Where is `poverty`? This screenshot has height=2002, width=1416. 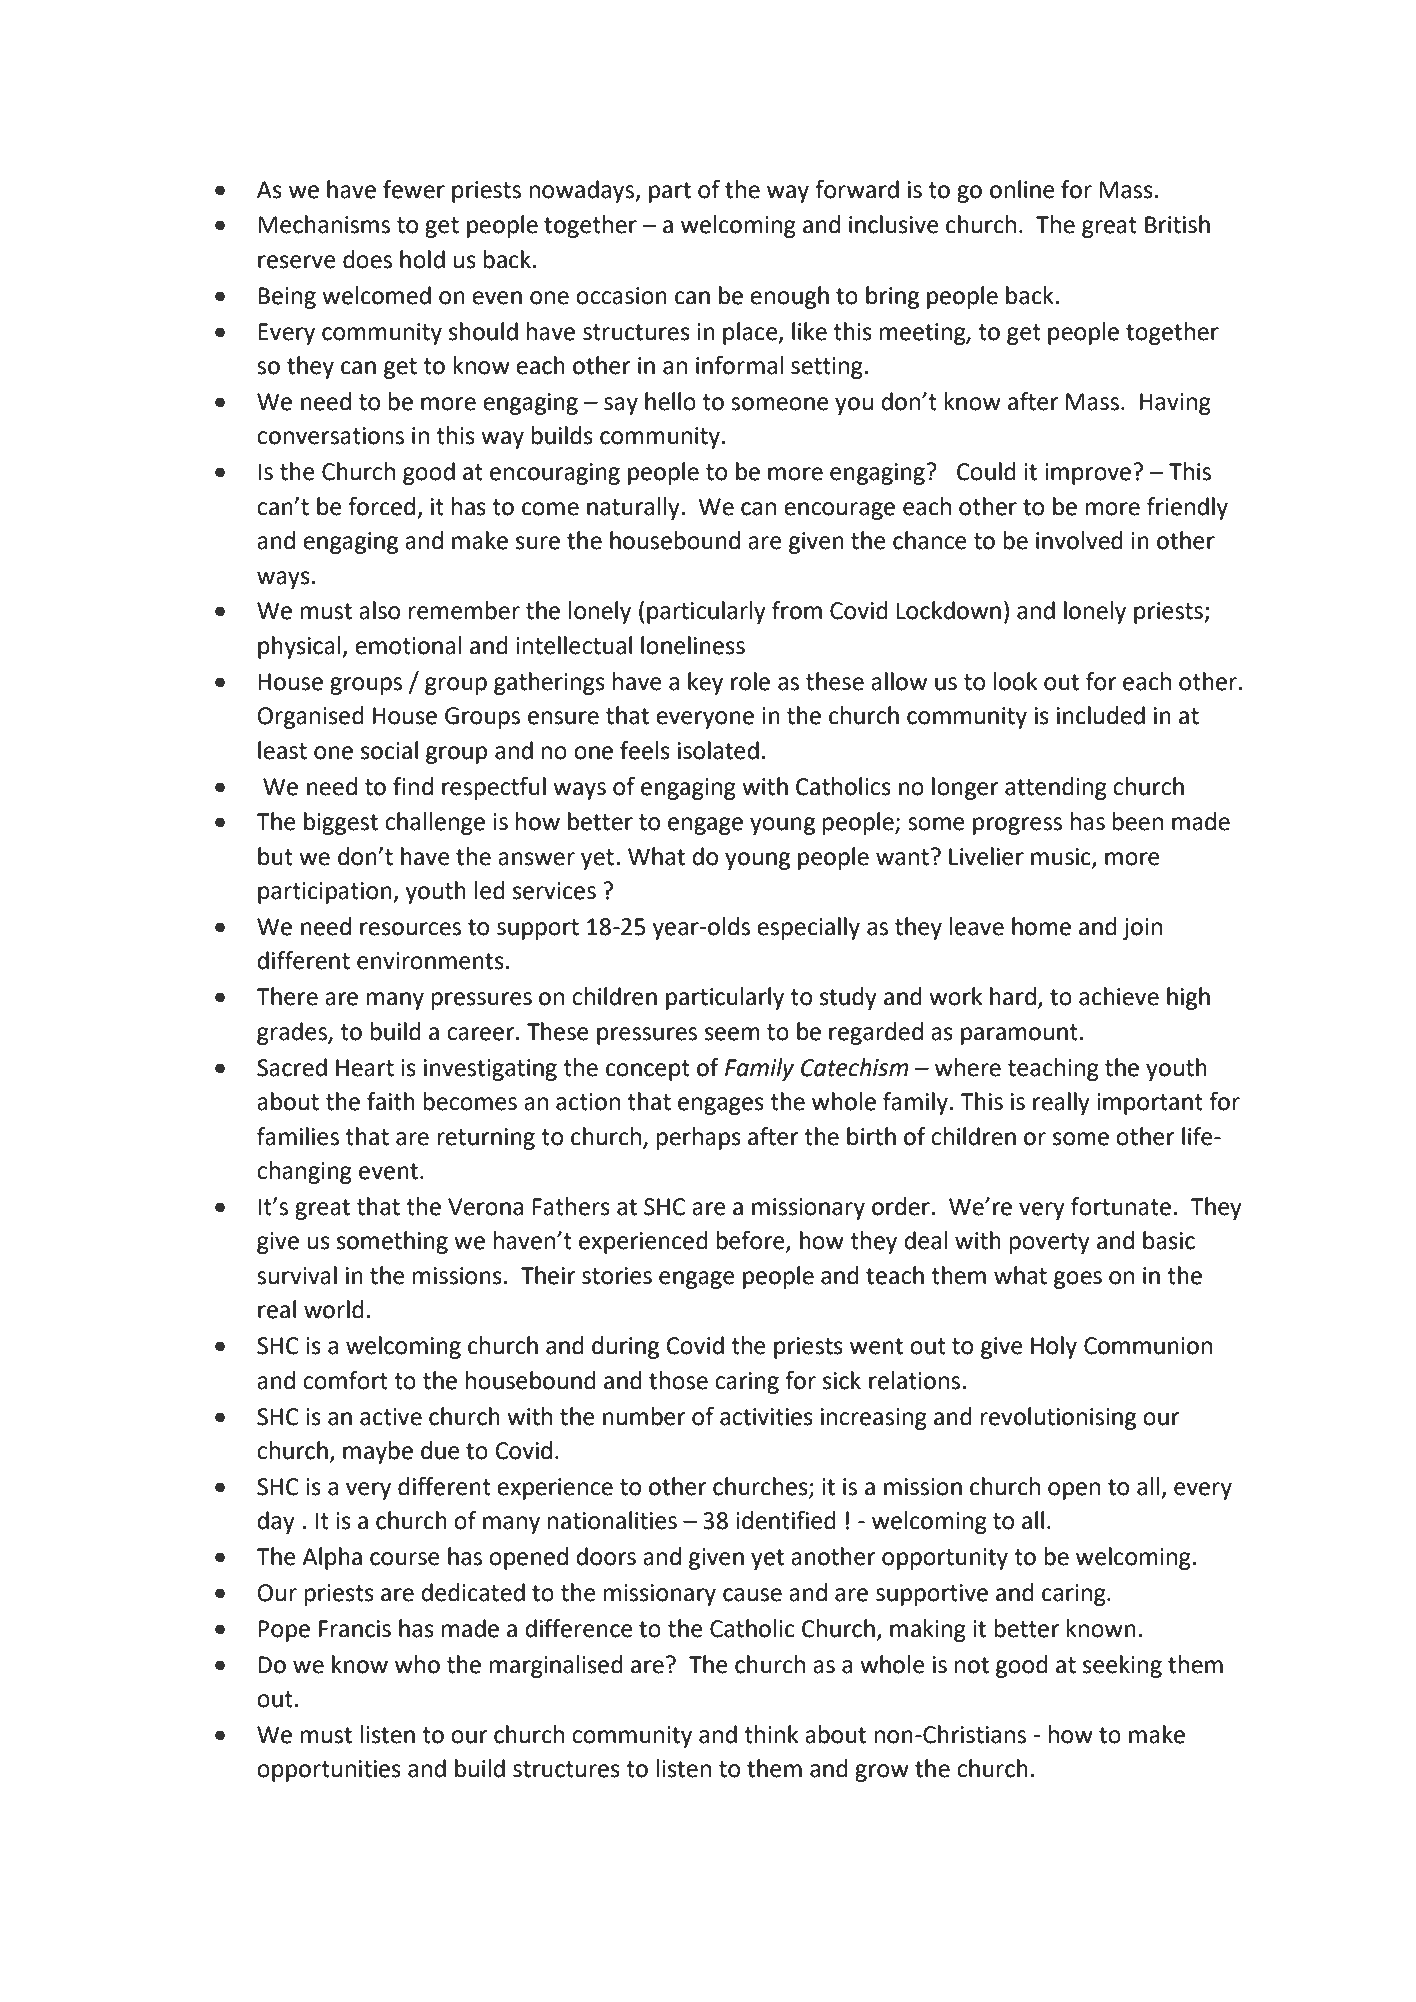
poverty is located at coordinates (1050, 1243).
